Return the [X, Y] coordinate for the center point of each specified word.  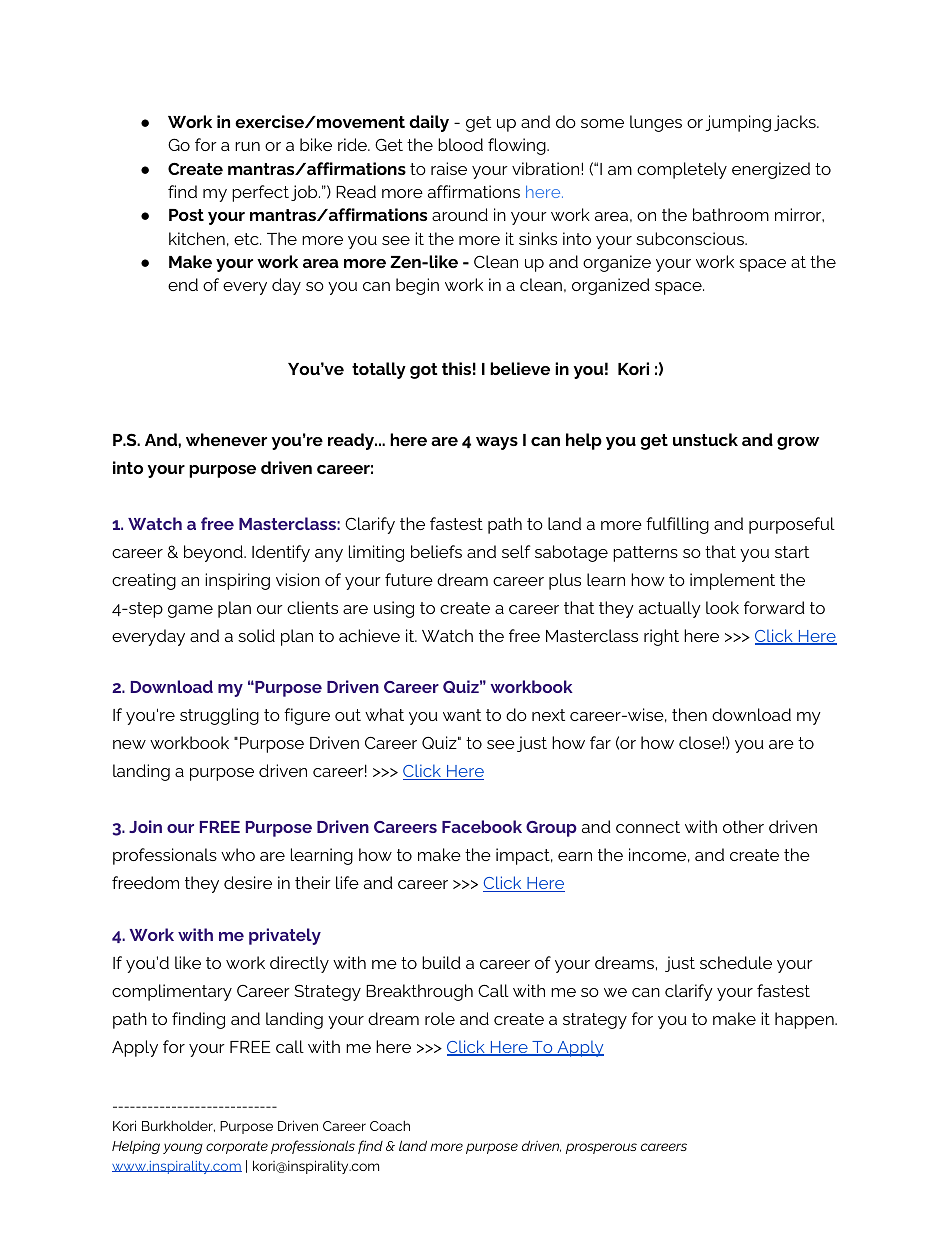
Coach [390, 1126]
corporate [237, 1147]
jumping [738, 123]
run [247, 146]
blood [460, 144]
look [722, 607]
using [394, 609]
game [190, 611]
